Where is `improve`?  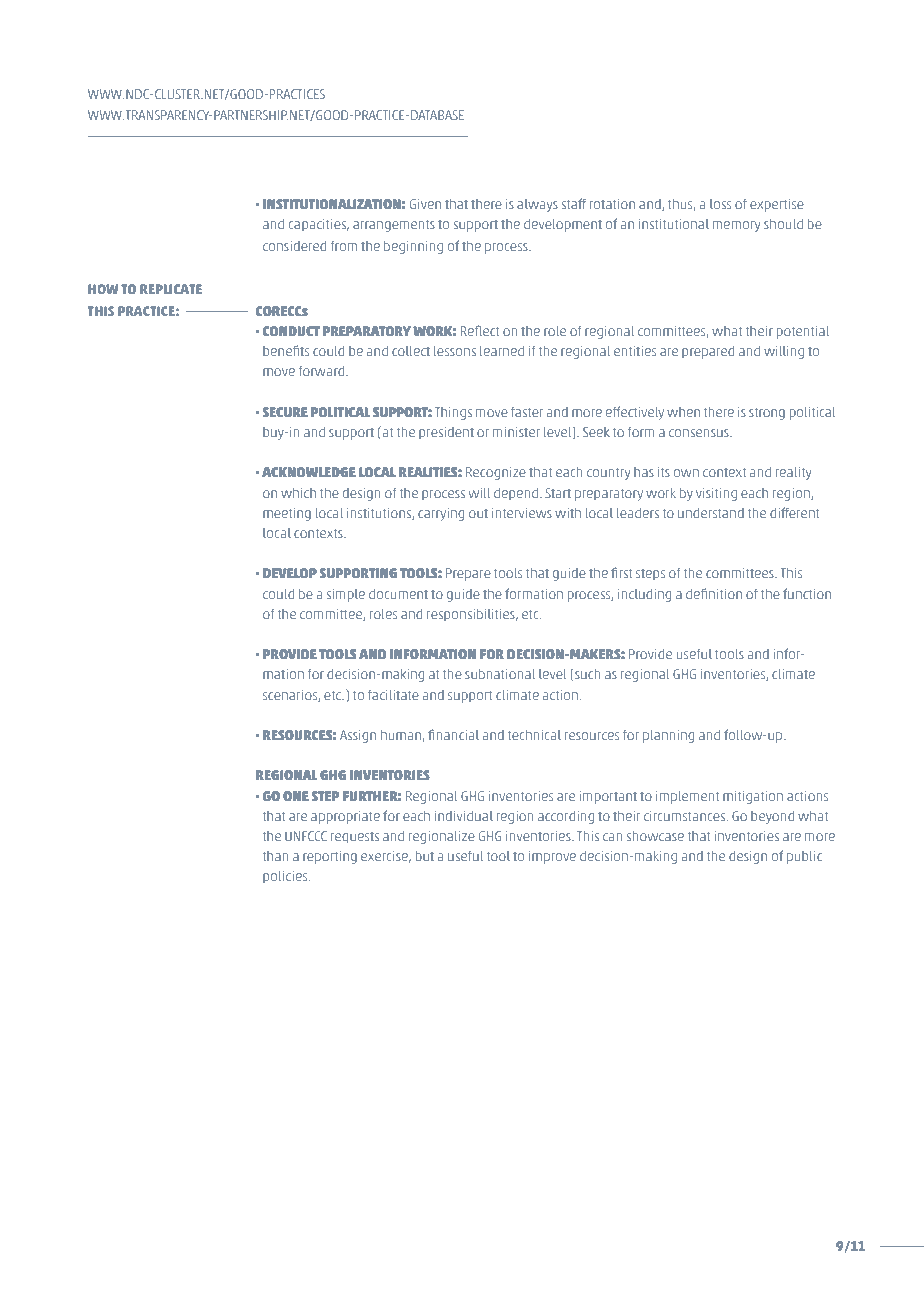
improve is located at coordinates (552, 857).
